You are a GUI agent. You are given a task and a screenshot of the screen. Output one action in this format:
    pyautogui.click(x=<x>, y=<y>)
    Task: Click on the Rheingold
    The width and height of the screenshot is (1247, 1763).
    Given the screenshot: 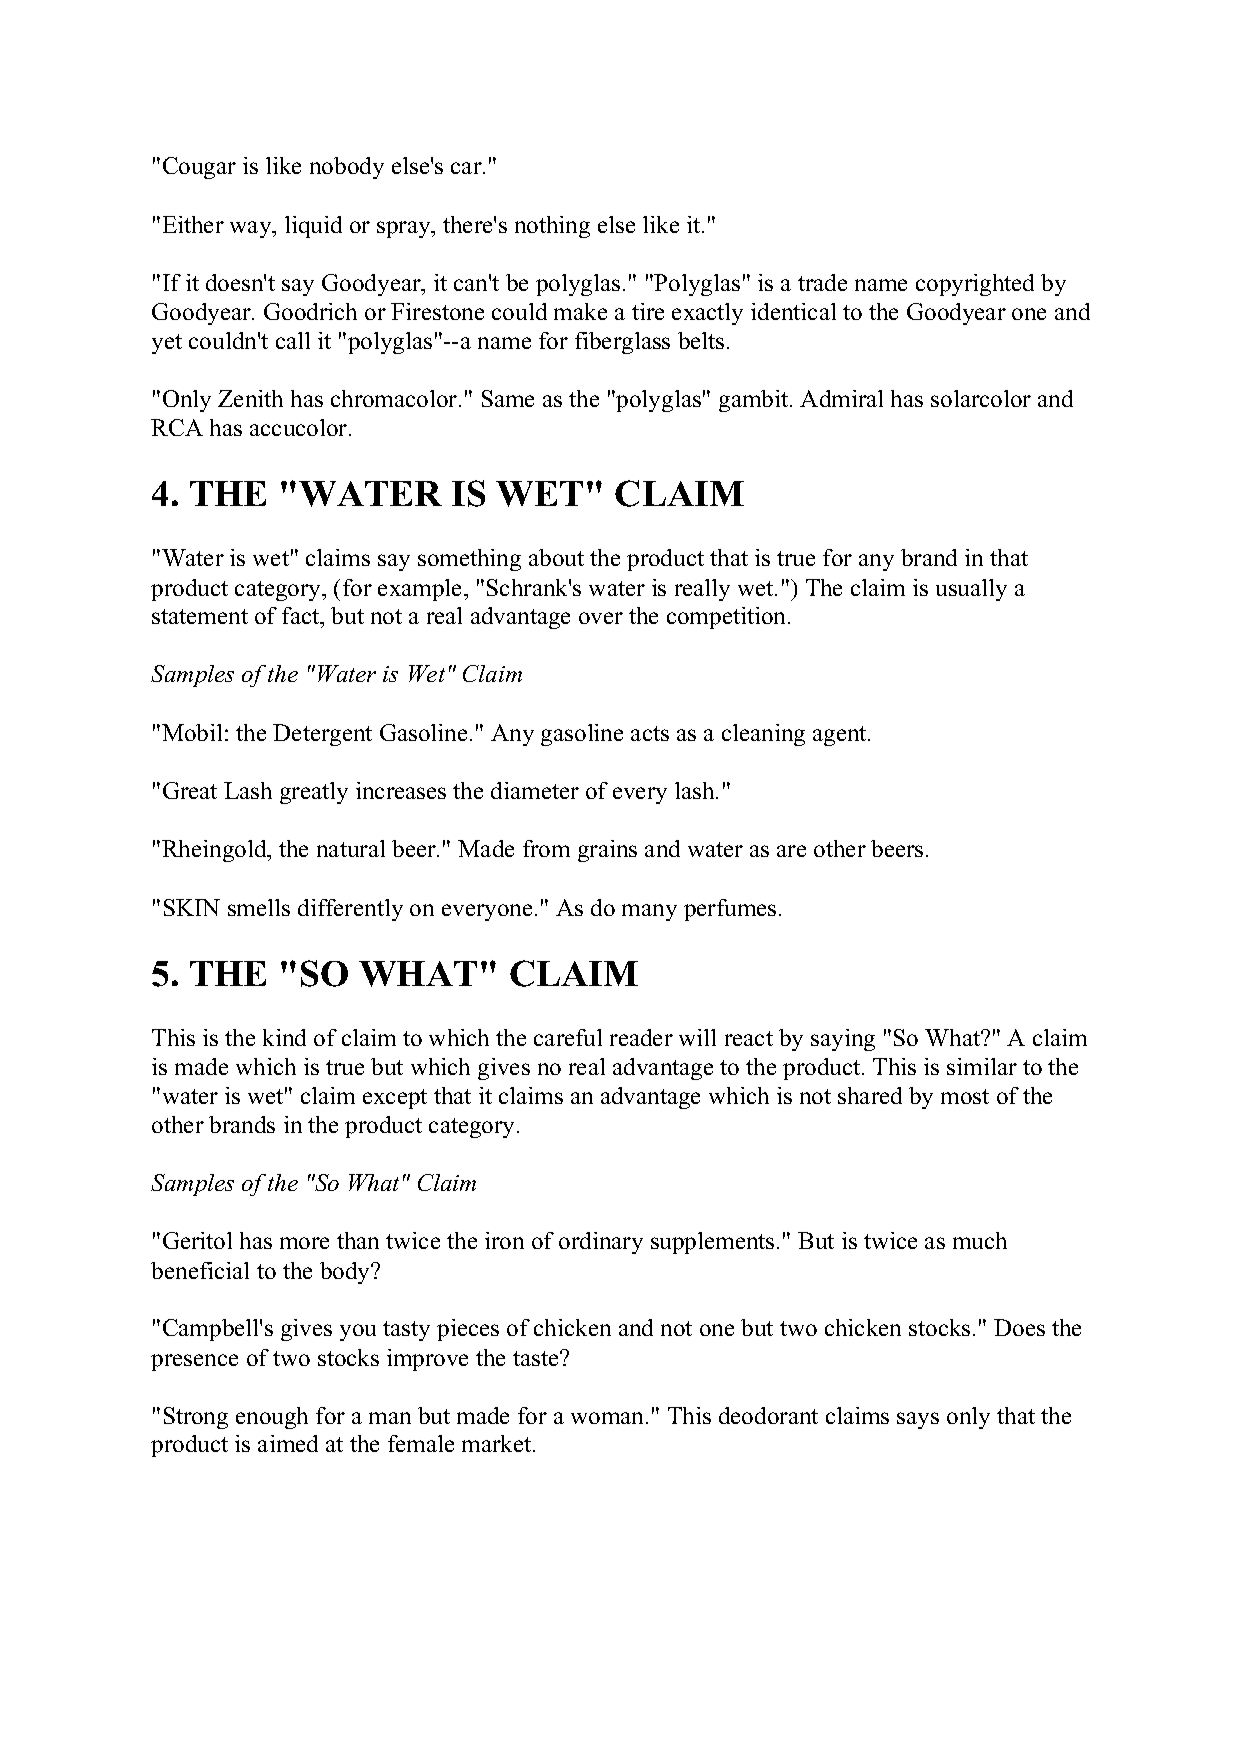 What is the action you would take?
    pyautogui.click(x=215, y=851)
